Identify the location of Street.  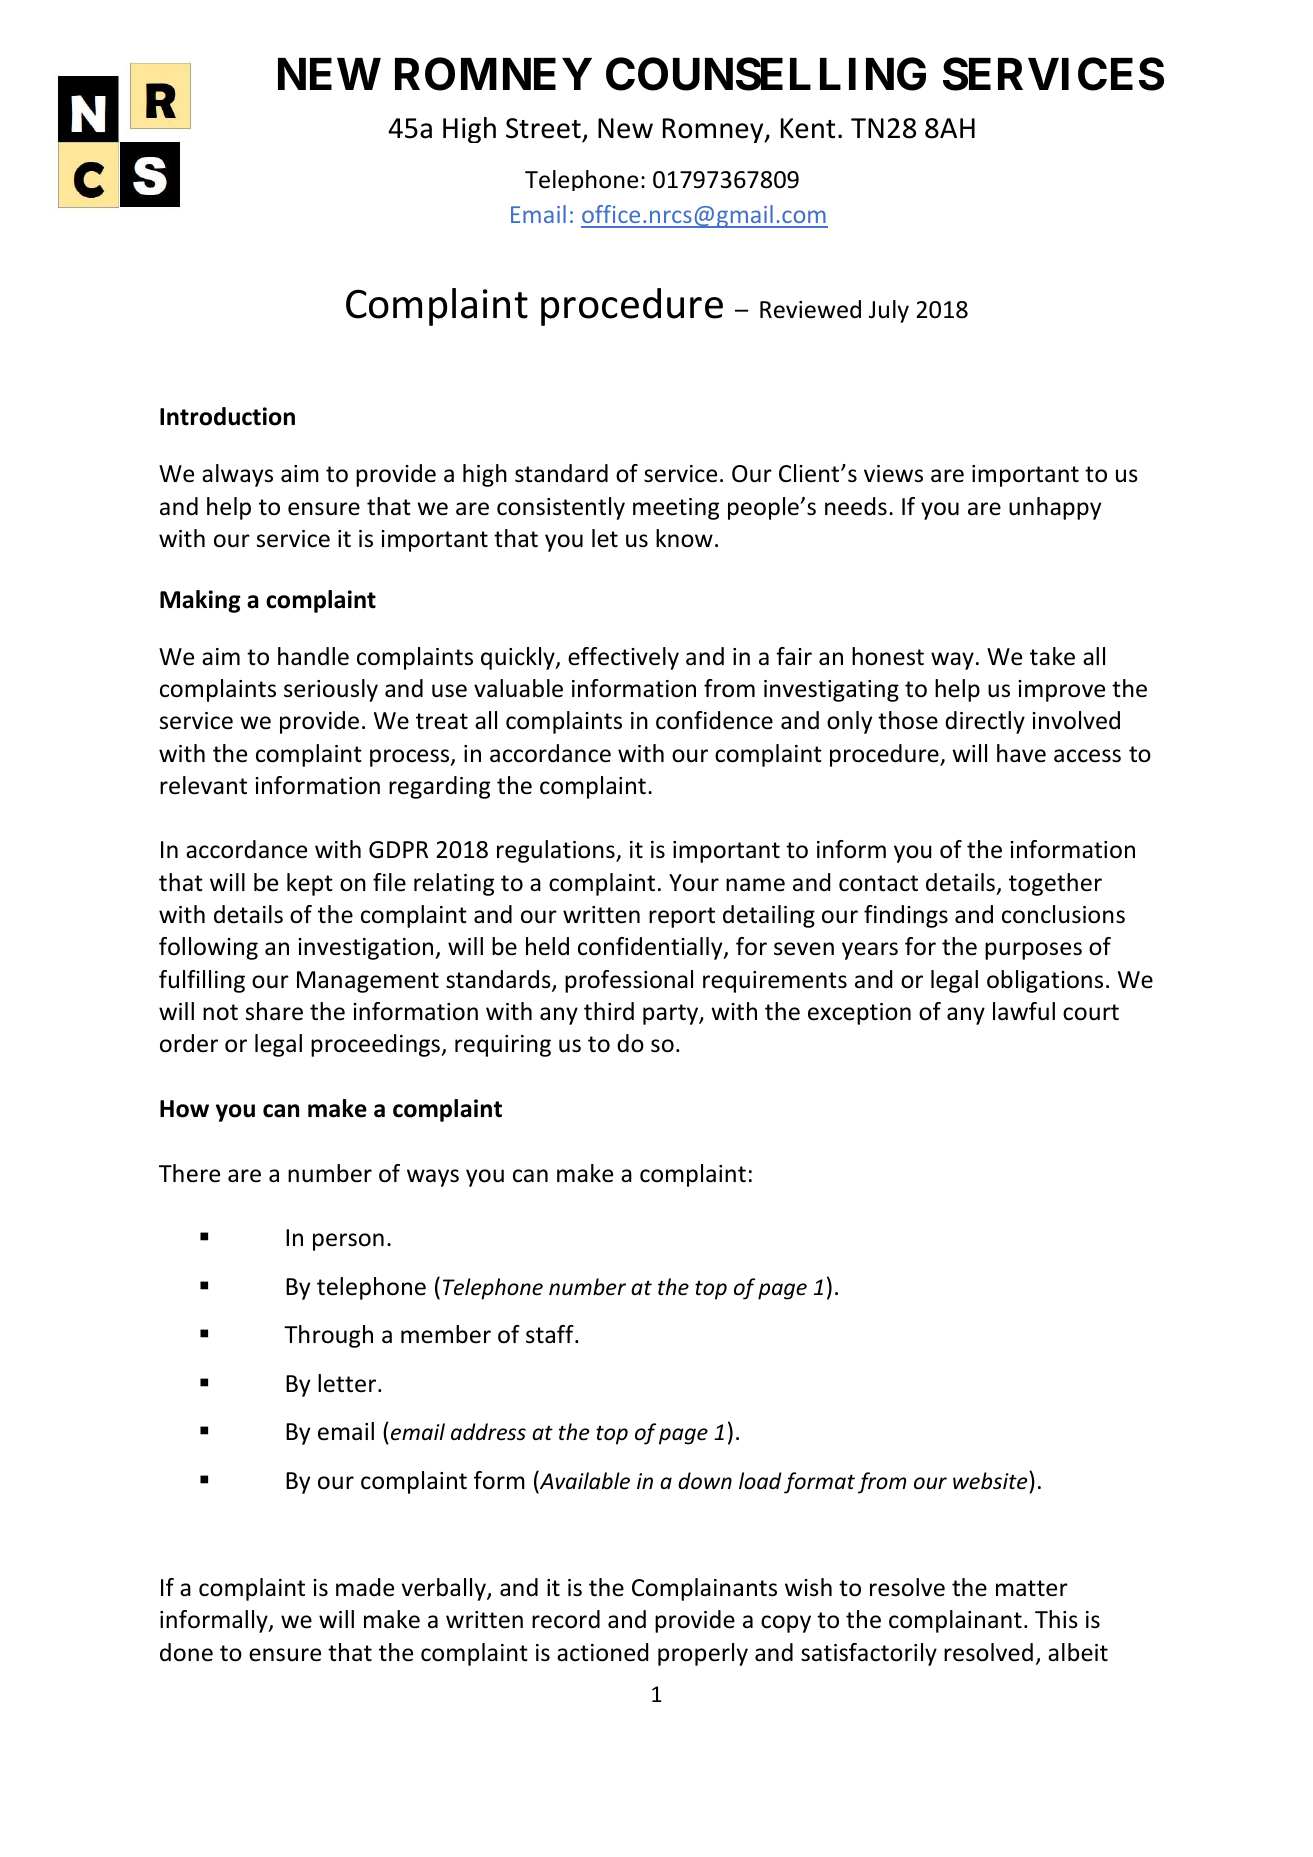
(543, 128).
